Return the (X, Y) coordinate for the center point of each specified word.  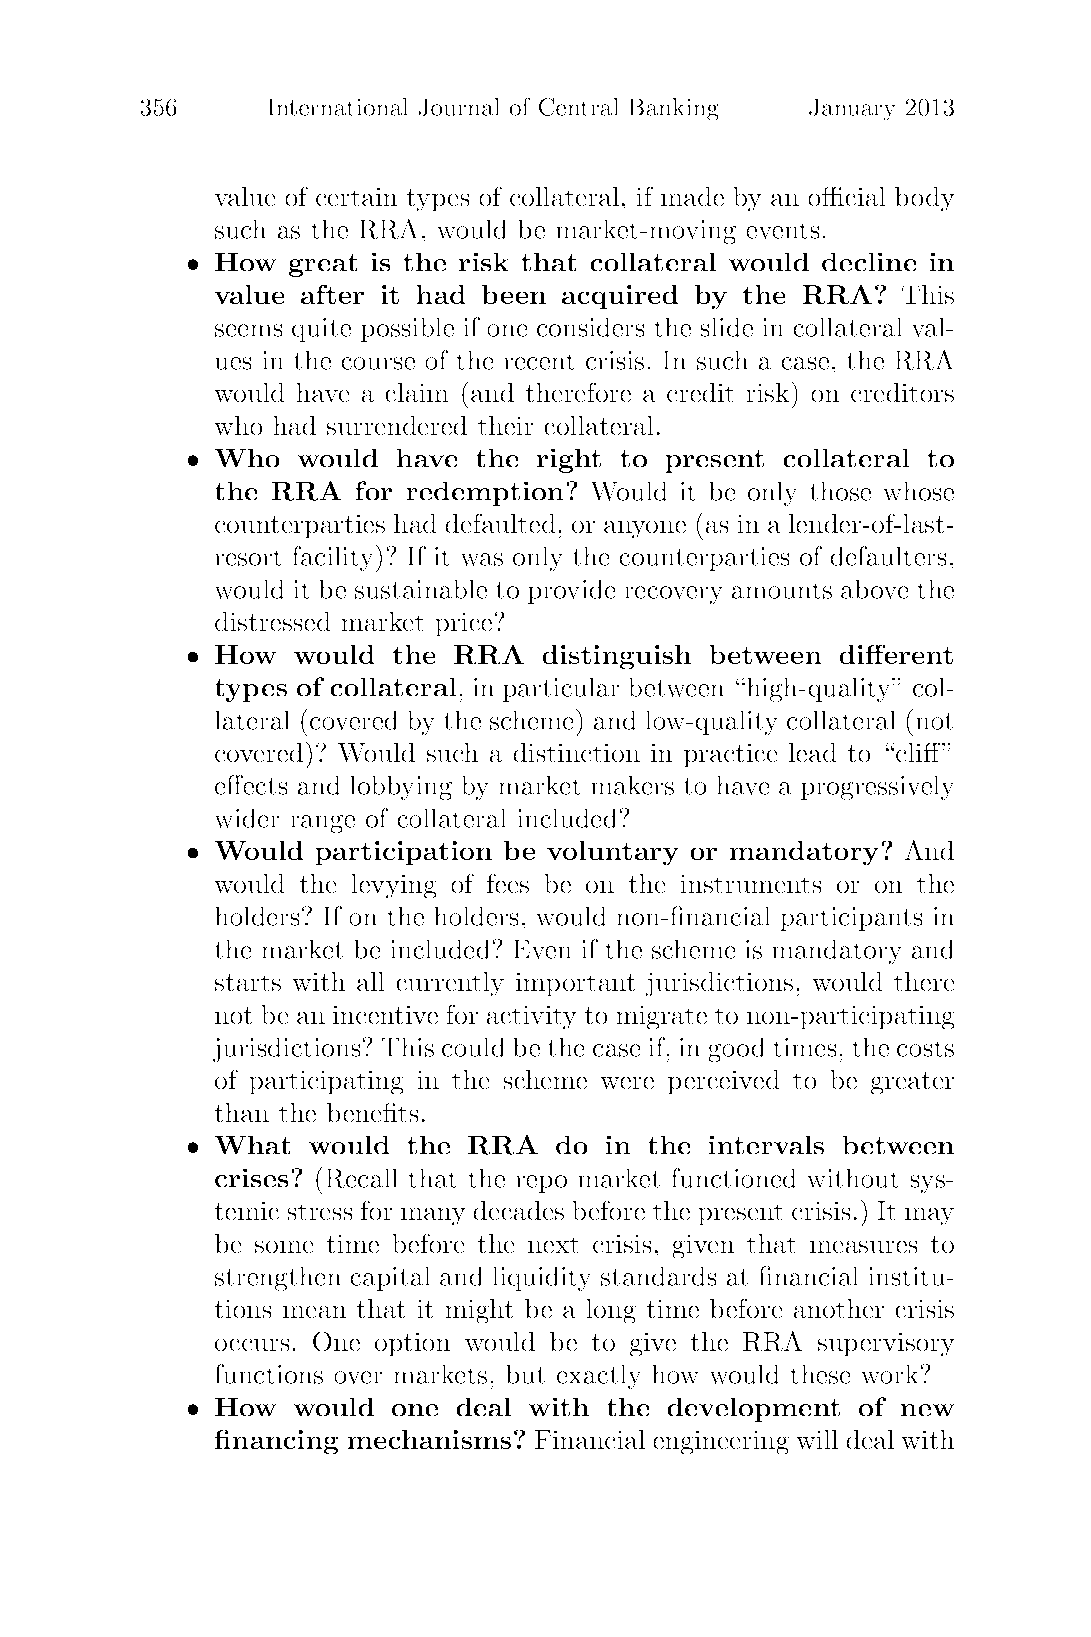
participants (851, 919)
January (852, 109)
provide (572, 591)
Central (579, 107)
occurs (252, 1345)
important (575, 984)
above (875, 589)
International (338, 107)
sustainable (421, 589)
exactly (599, 1376)
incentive (385, 1015)
